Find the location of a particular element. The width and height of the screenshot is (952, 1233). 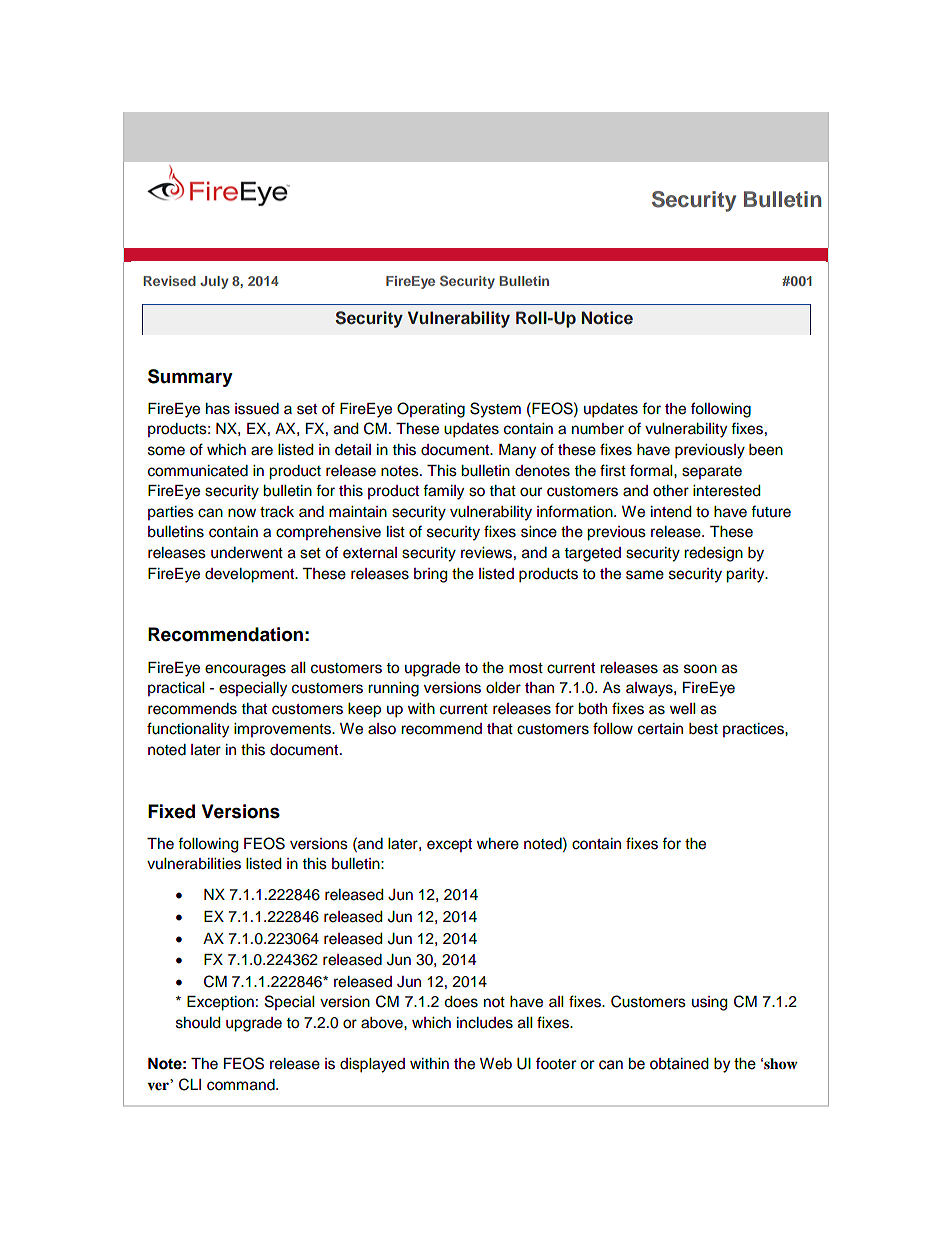

encourages is located at coordinates (245, 670).
